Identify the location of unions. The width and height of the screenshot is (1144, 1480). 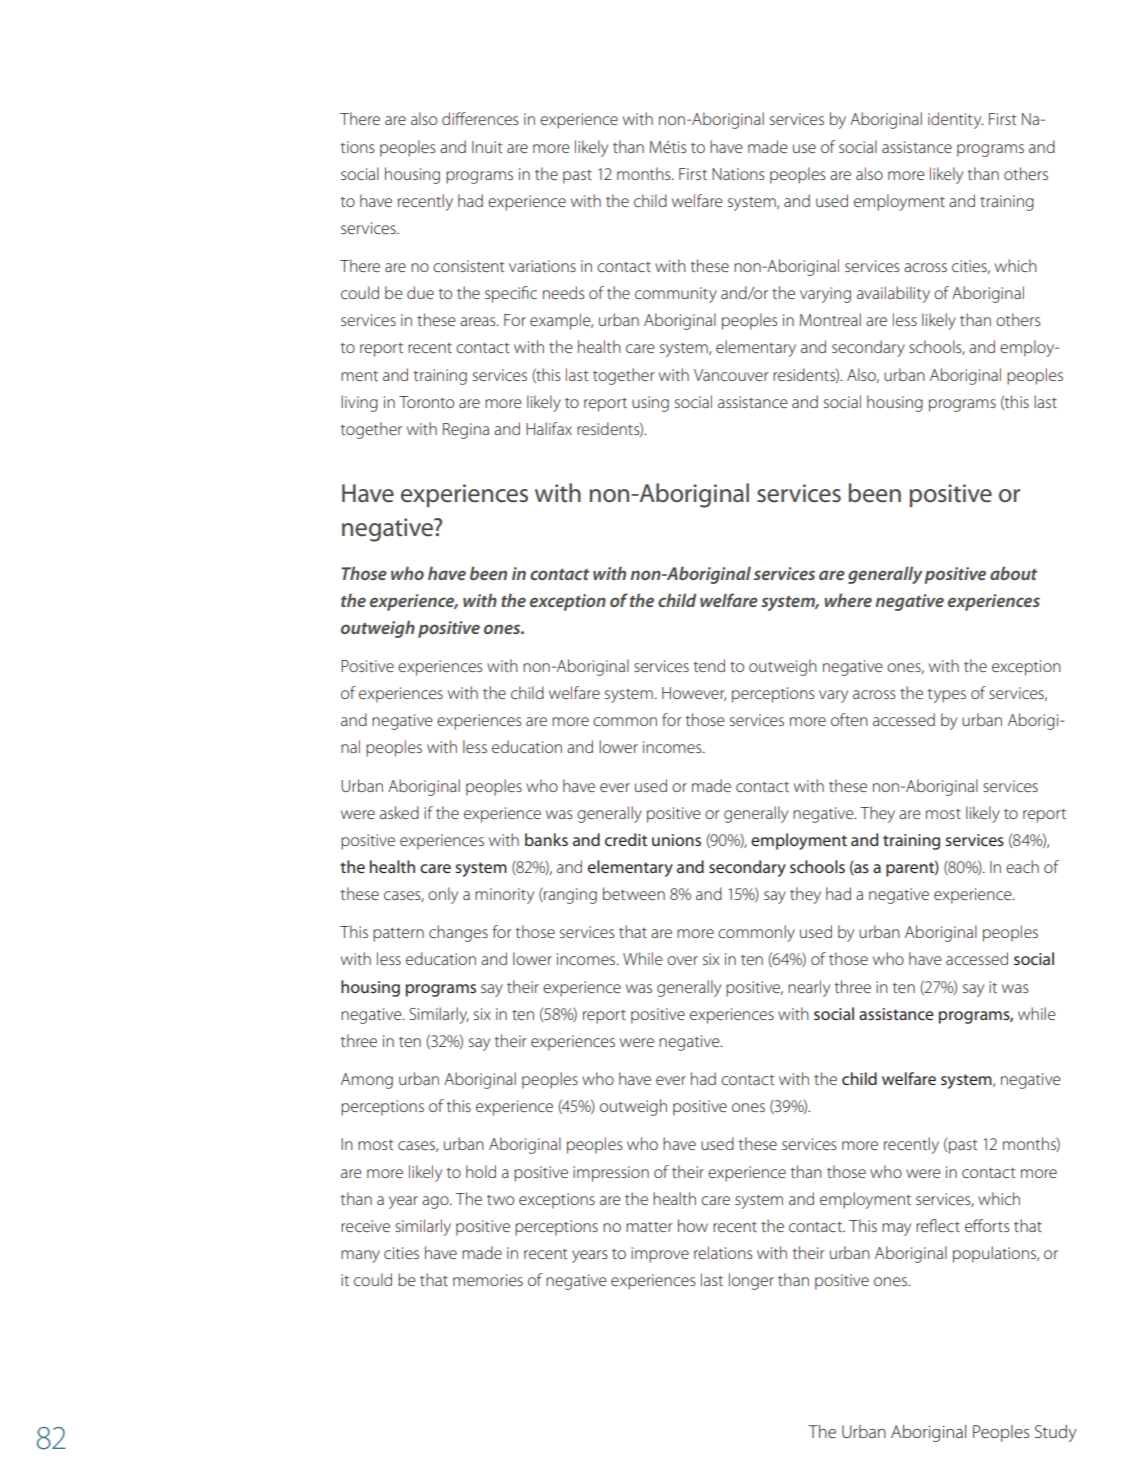
(676, 840).
